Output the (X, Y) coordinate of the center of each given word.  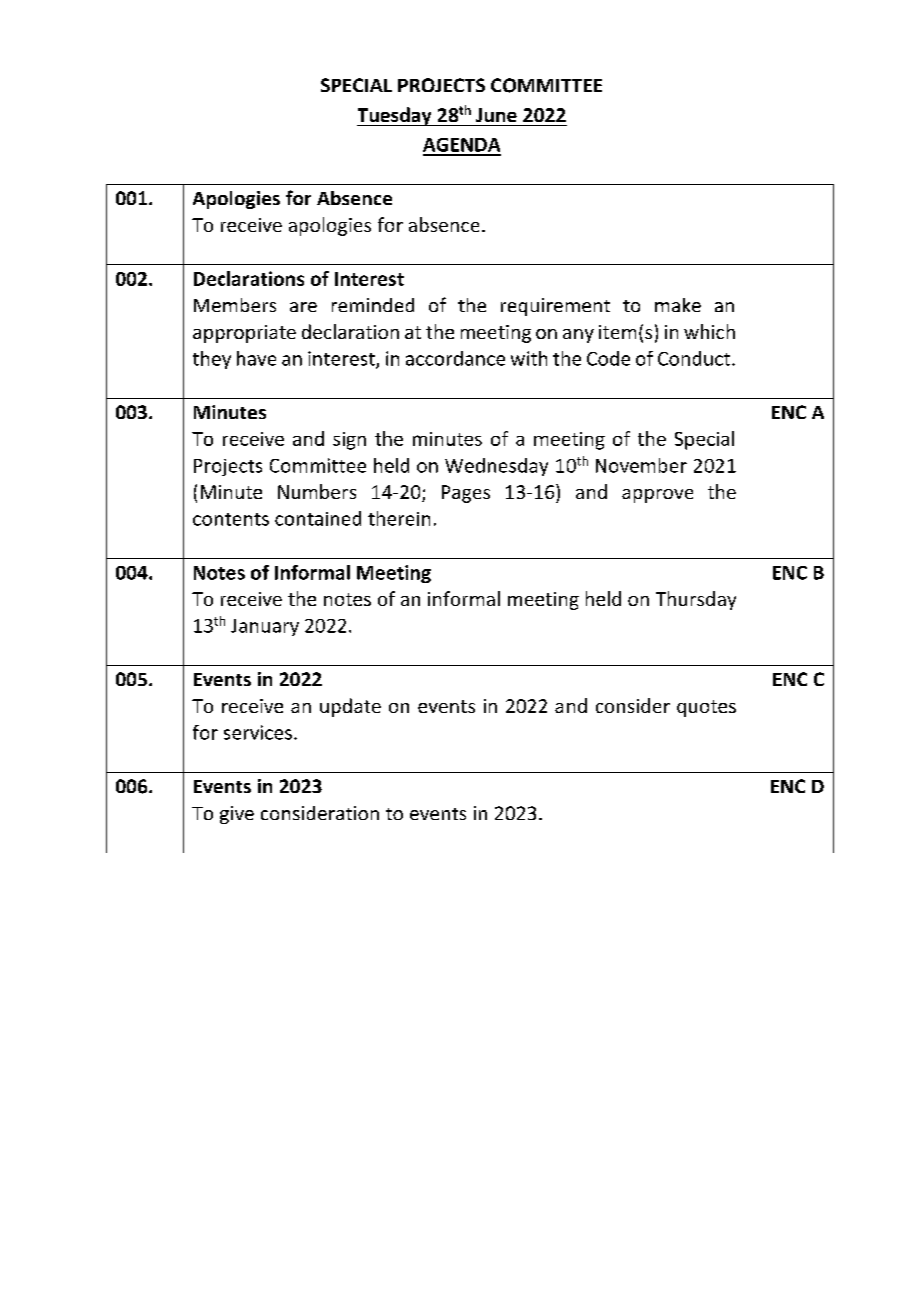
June (496, 115)
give (237, 815)
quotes (706, 708)
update (350, 707)
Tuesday (395, 116)
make (678, 305)
